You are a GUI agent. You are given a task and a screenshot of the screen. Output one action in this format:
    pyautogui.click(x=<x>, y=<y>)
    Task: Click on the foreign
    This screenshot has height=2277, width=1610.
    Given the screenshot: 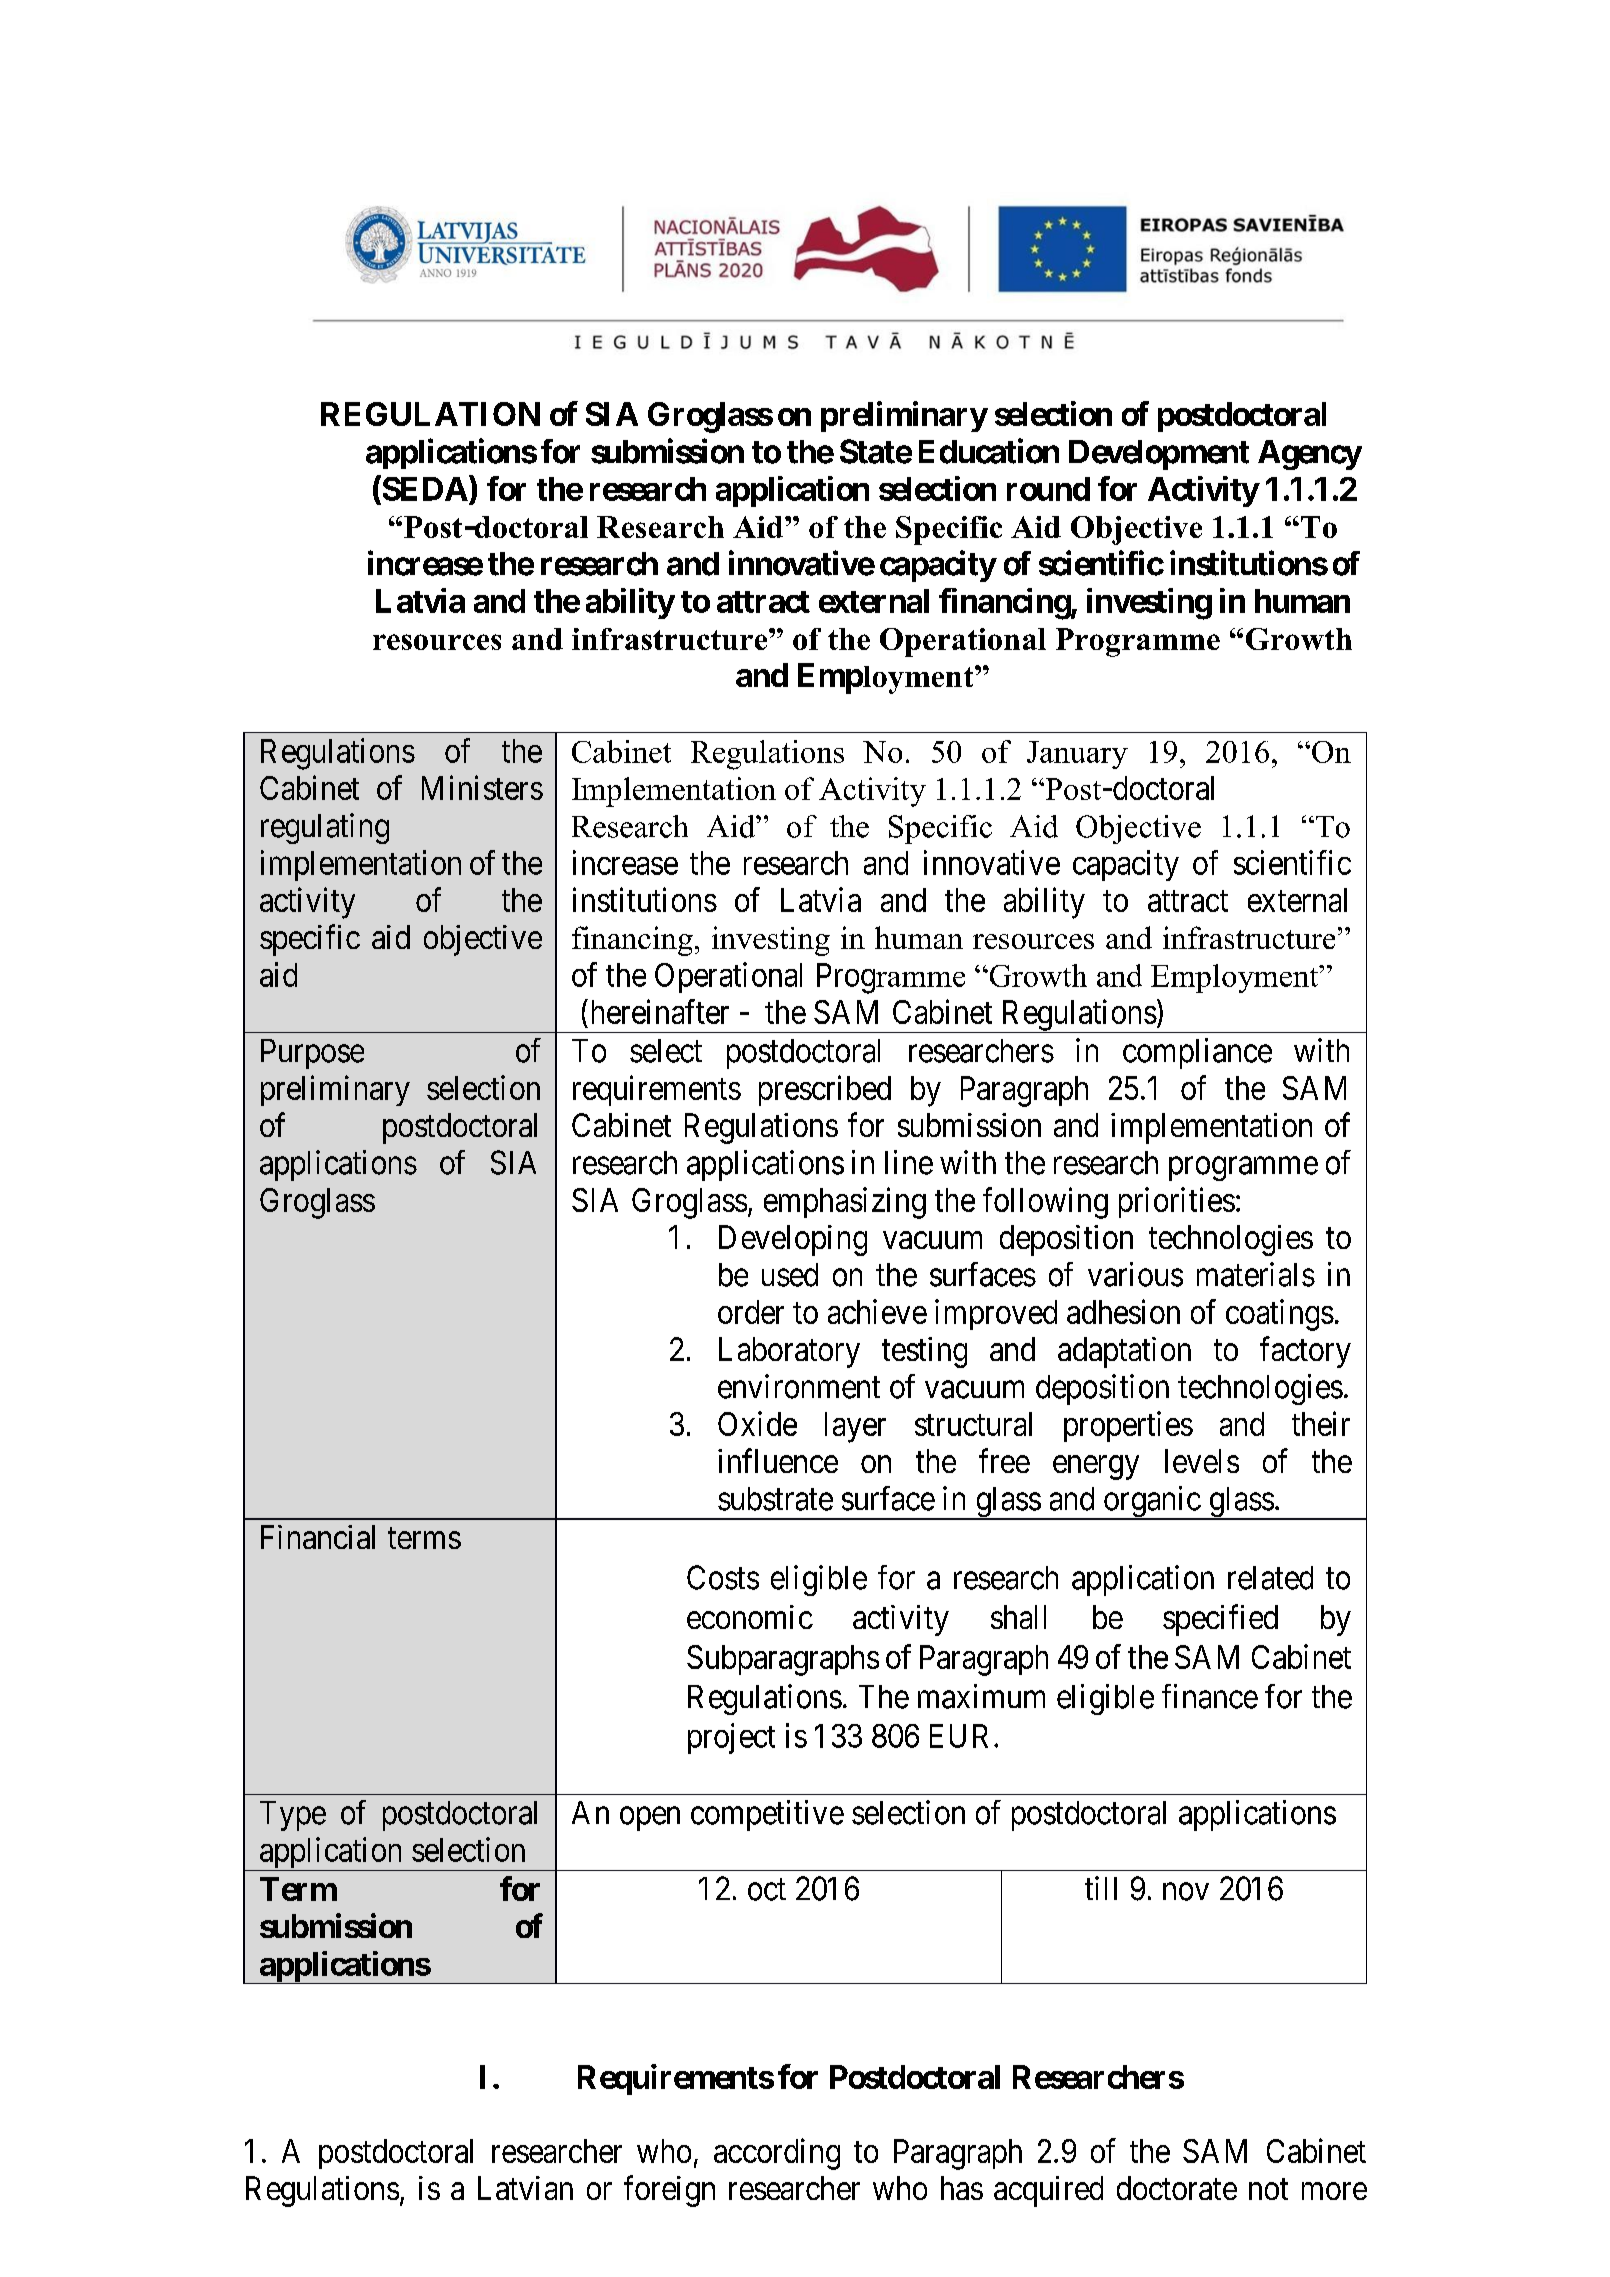 What is the action you would take?
    pyautogui.click(x=669, y=2191)
